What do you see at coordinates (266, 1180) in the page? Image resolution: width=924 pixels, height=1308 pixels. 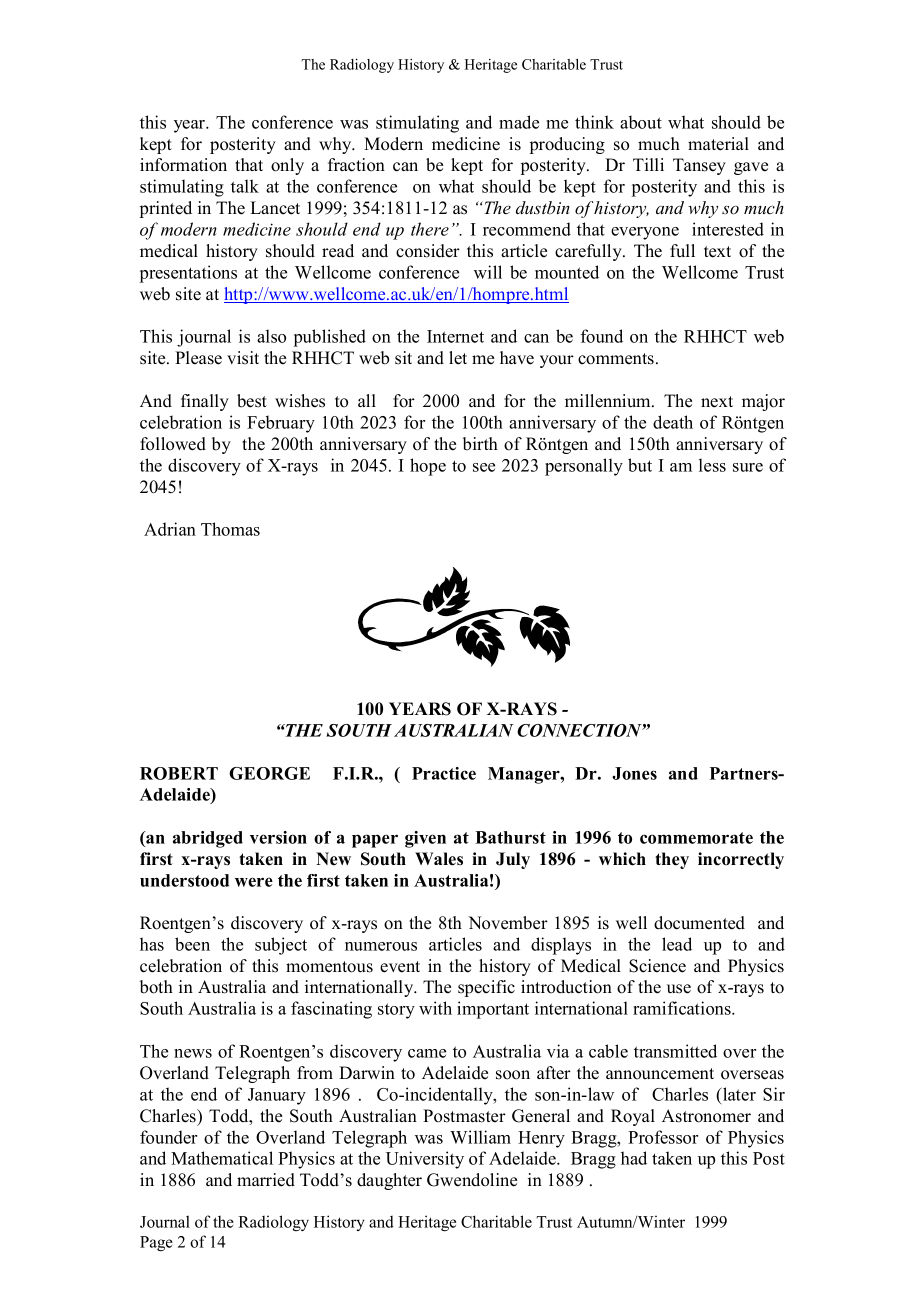 I see `married` at bounding box center [266, 1180].
